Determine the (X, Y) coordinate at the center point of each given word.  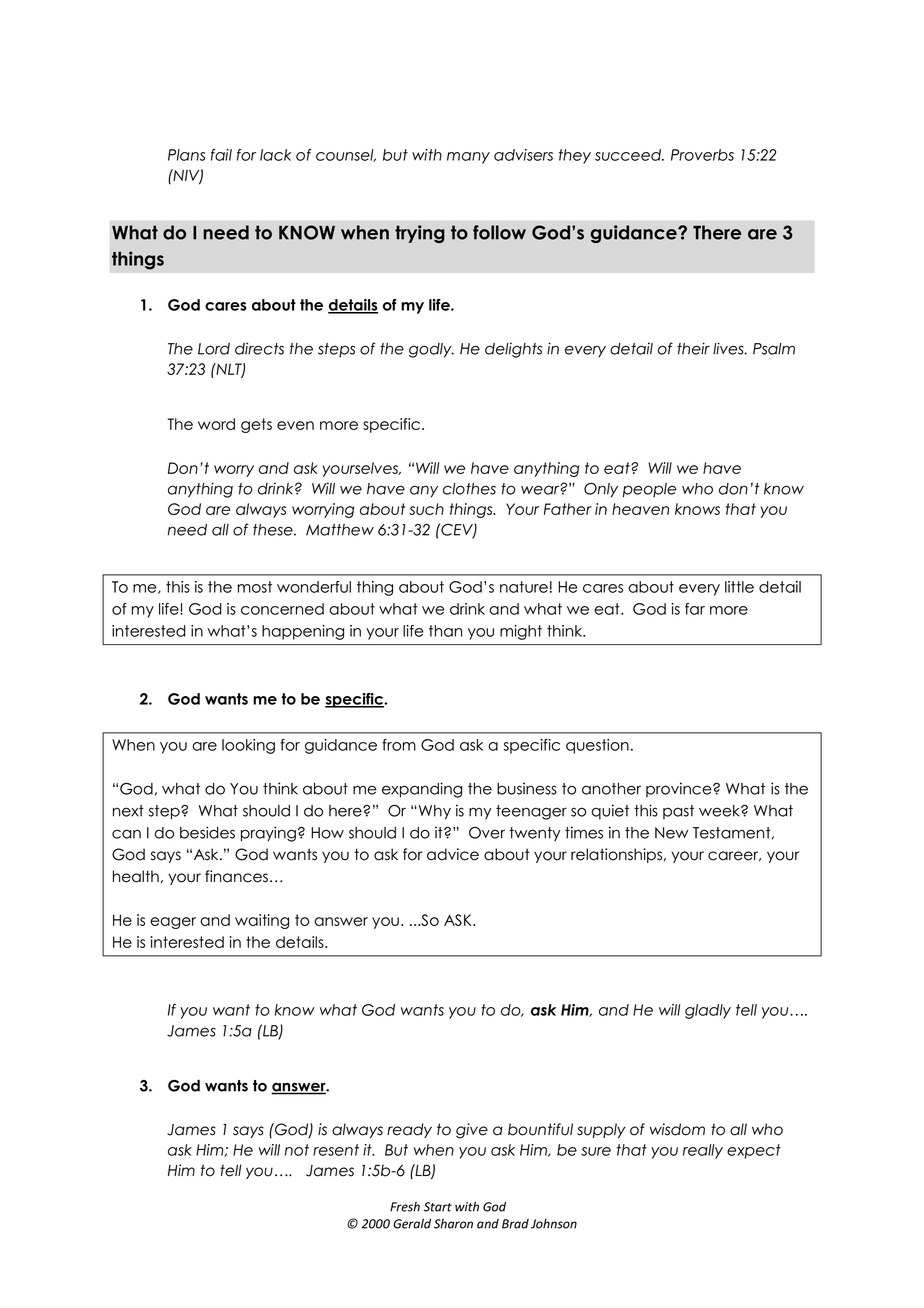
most (255, 587)
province (680, 789)
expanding (422, 790)
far (695, 609)
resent (336, 1150)
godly (431, 350)
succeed (629, 155)
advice (453, 854)
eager (173, 923)
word (216, 424)
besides (207, 832)
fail (221, 155)
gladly (708, 1011)
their (693, 348)
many (468, 158)
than (445, 631)
